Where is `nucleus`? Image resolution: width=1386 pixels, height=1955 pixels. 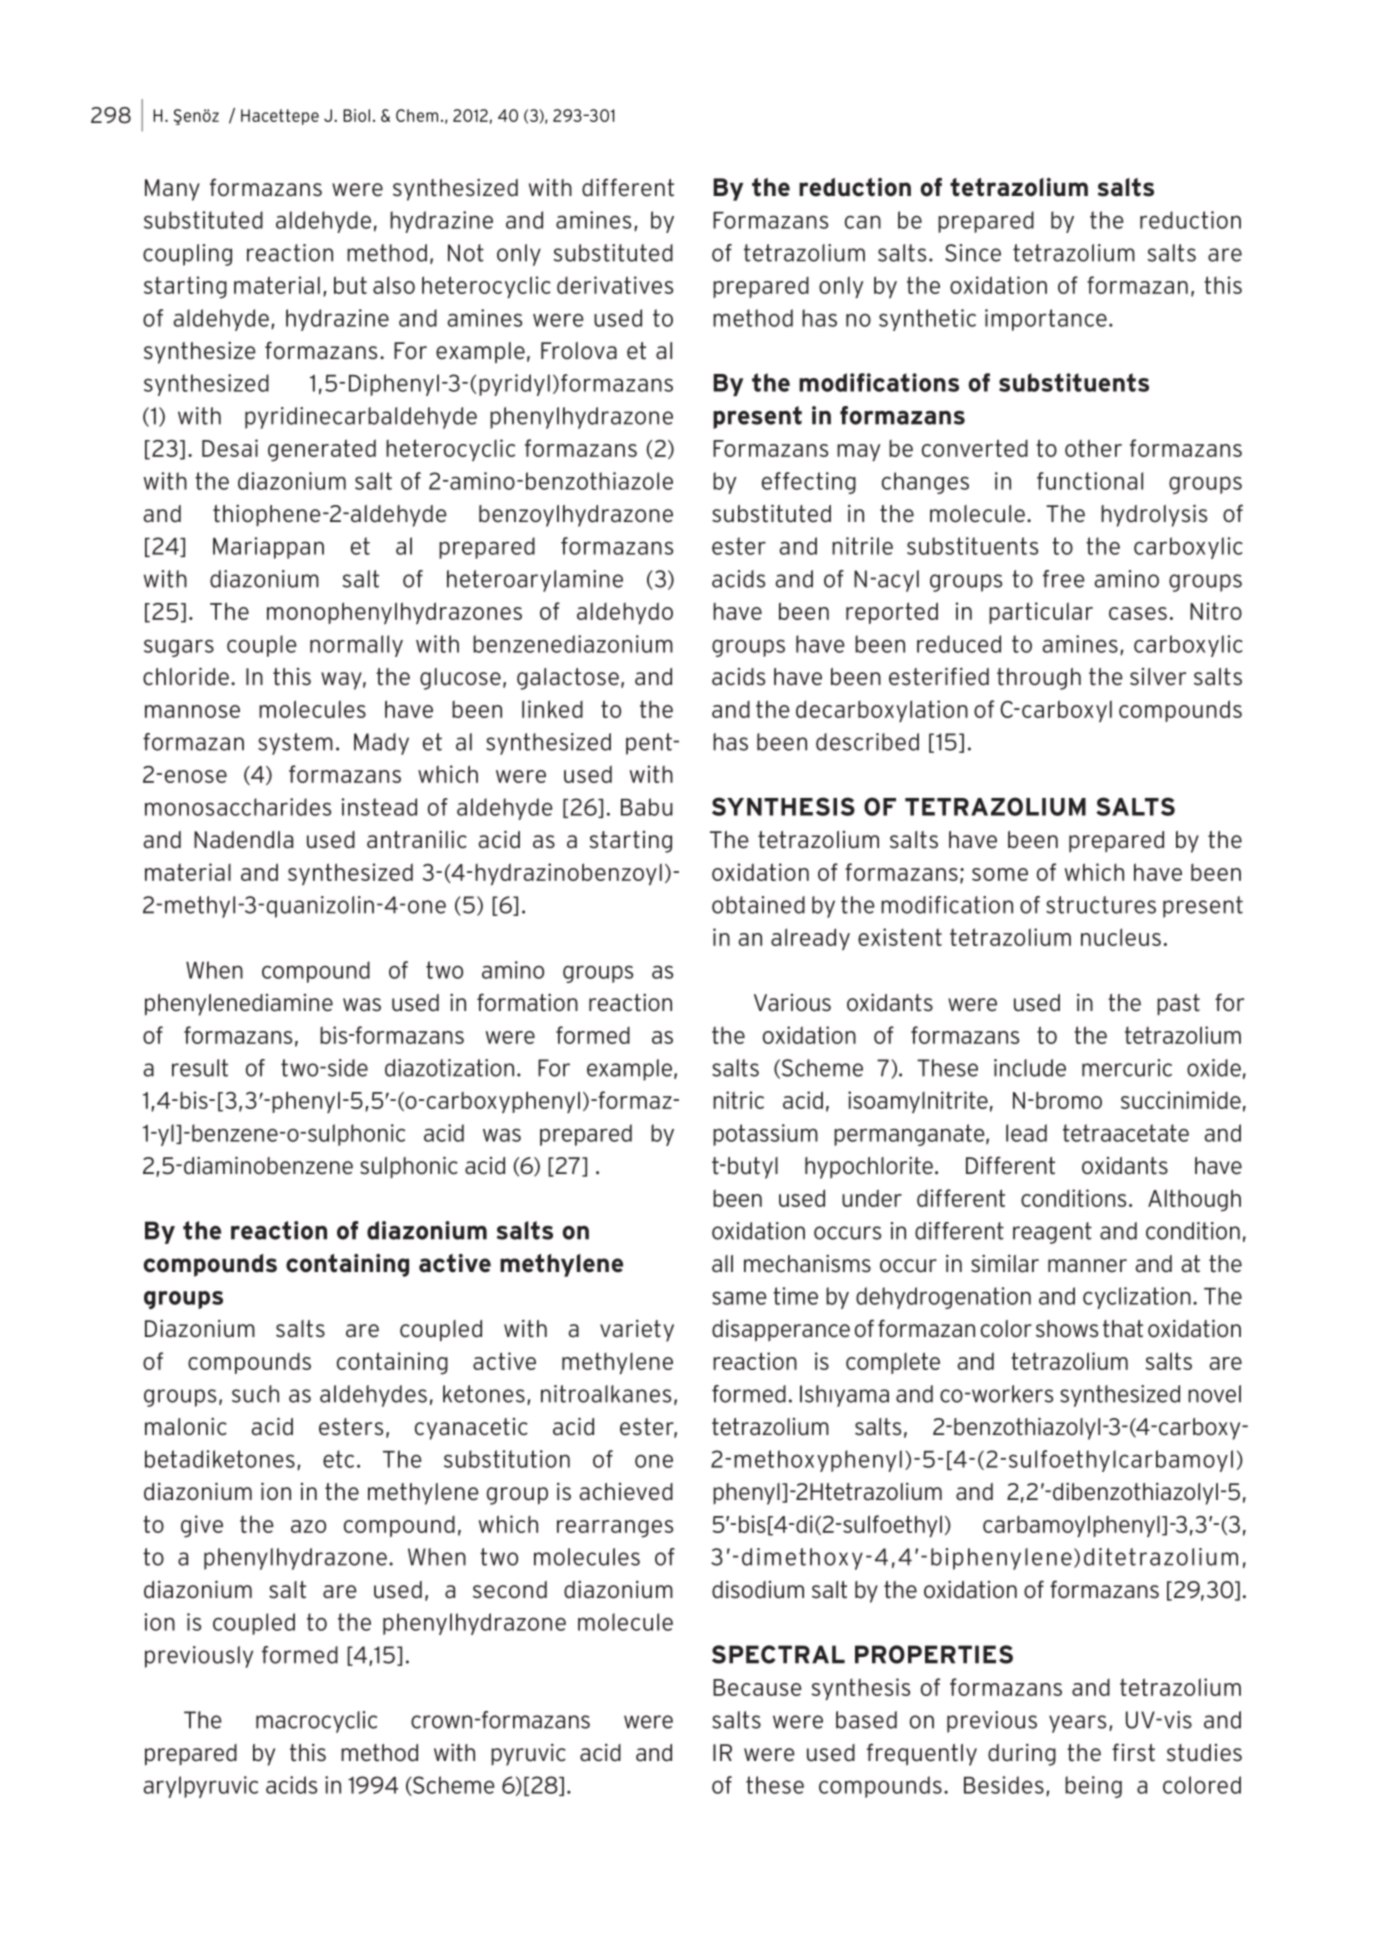
nucleus is located at coordinates (1121, 937).
